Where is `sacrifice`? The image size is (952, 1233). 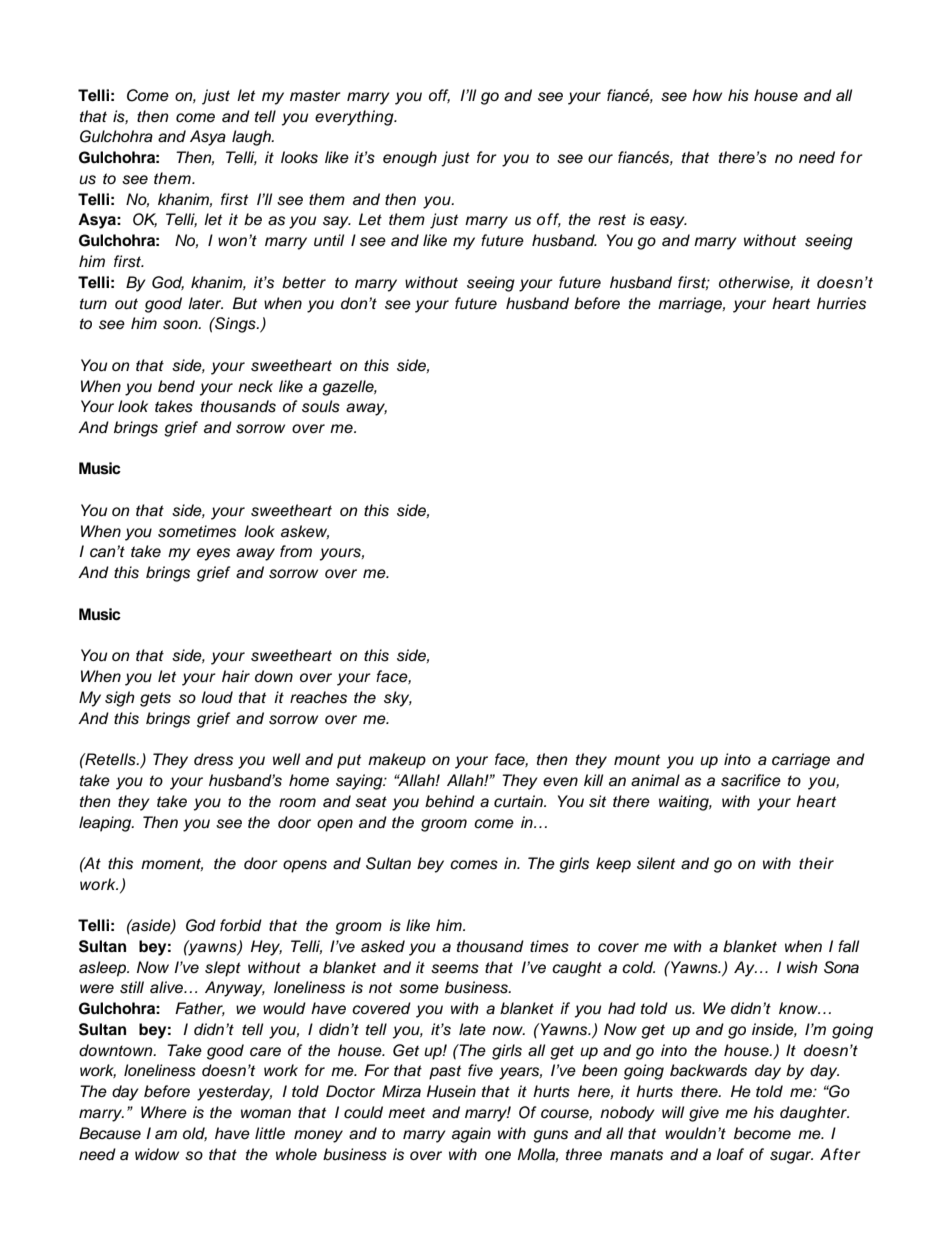 sacrifice is located at coordinates (751, 780).
